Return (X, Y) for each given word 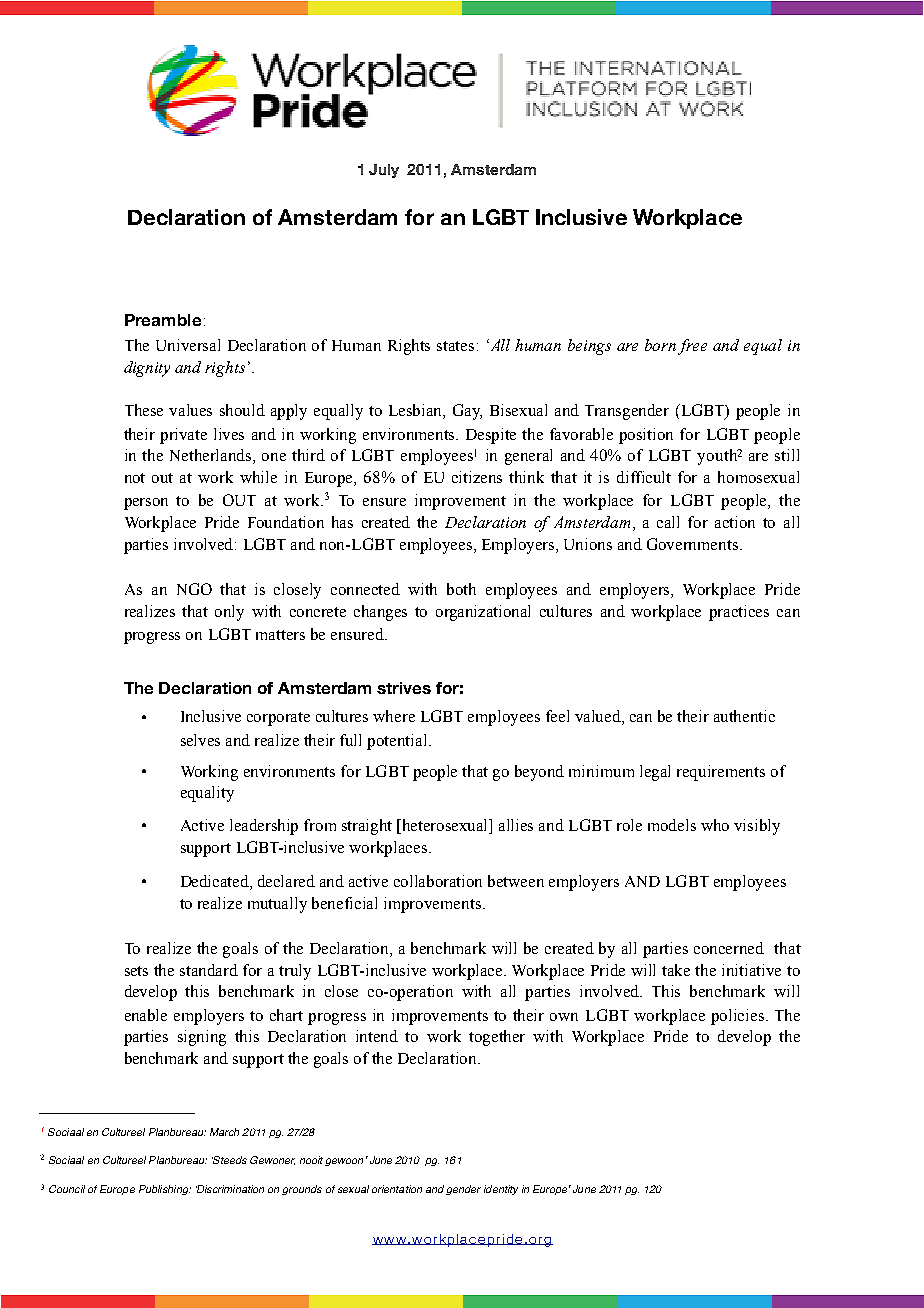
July (384, 171)
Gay (467, 412)
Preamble (163, 320)
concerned (729, 948)
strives (404, 688)
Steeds (229, 1160)
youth (717, 457)
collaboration (438, 881)
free (692, 347)
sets (136, 971)
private (183, 436)
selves (200, 740)
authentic (744, 716)
